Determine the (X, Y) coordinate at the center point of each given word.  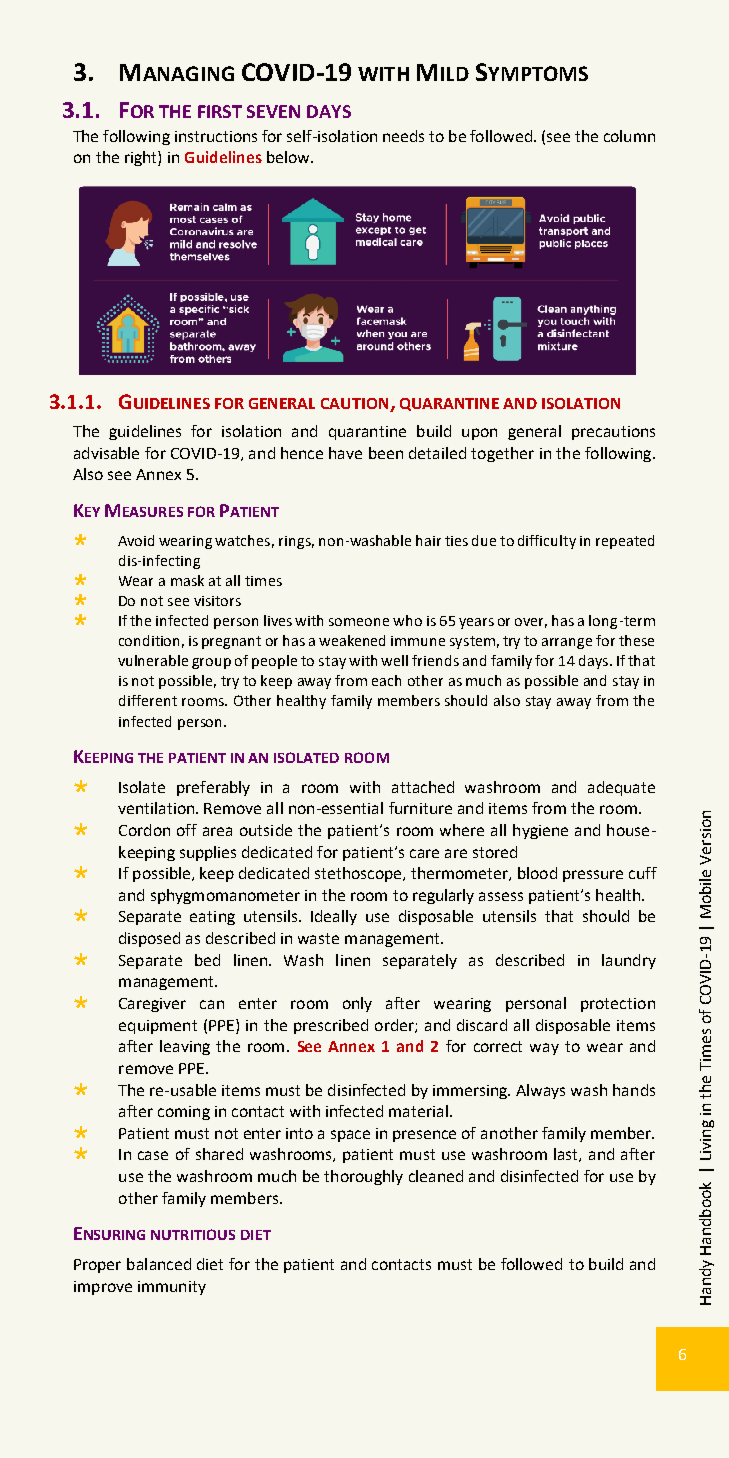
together (502, 454)
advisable (106, 453)
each (386, 680)
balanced (159, 1264)
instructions (216, 136)
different (148, 700)
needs (403, 136)
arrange (567, 643)
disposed (149, 939)
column (629, 136)
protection (618, 1005)
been (386, 453)
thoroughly (363, 1177)
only (357, 1004)
